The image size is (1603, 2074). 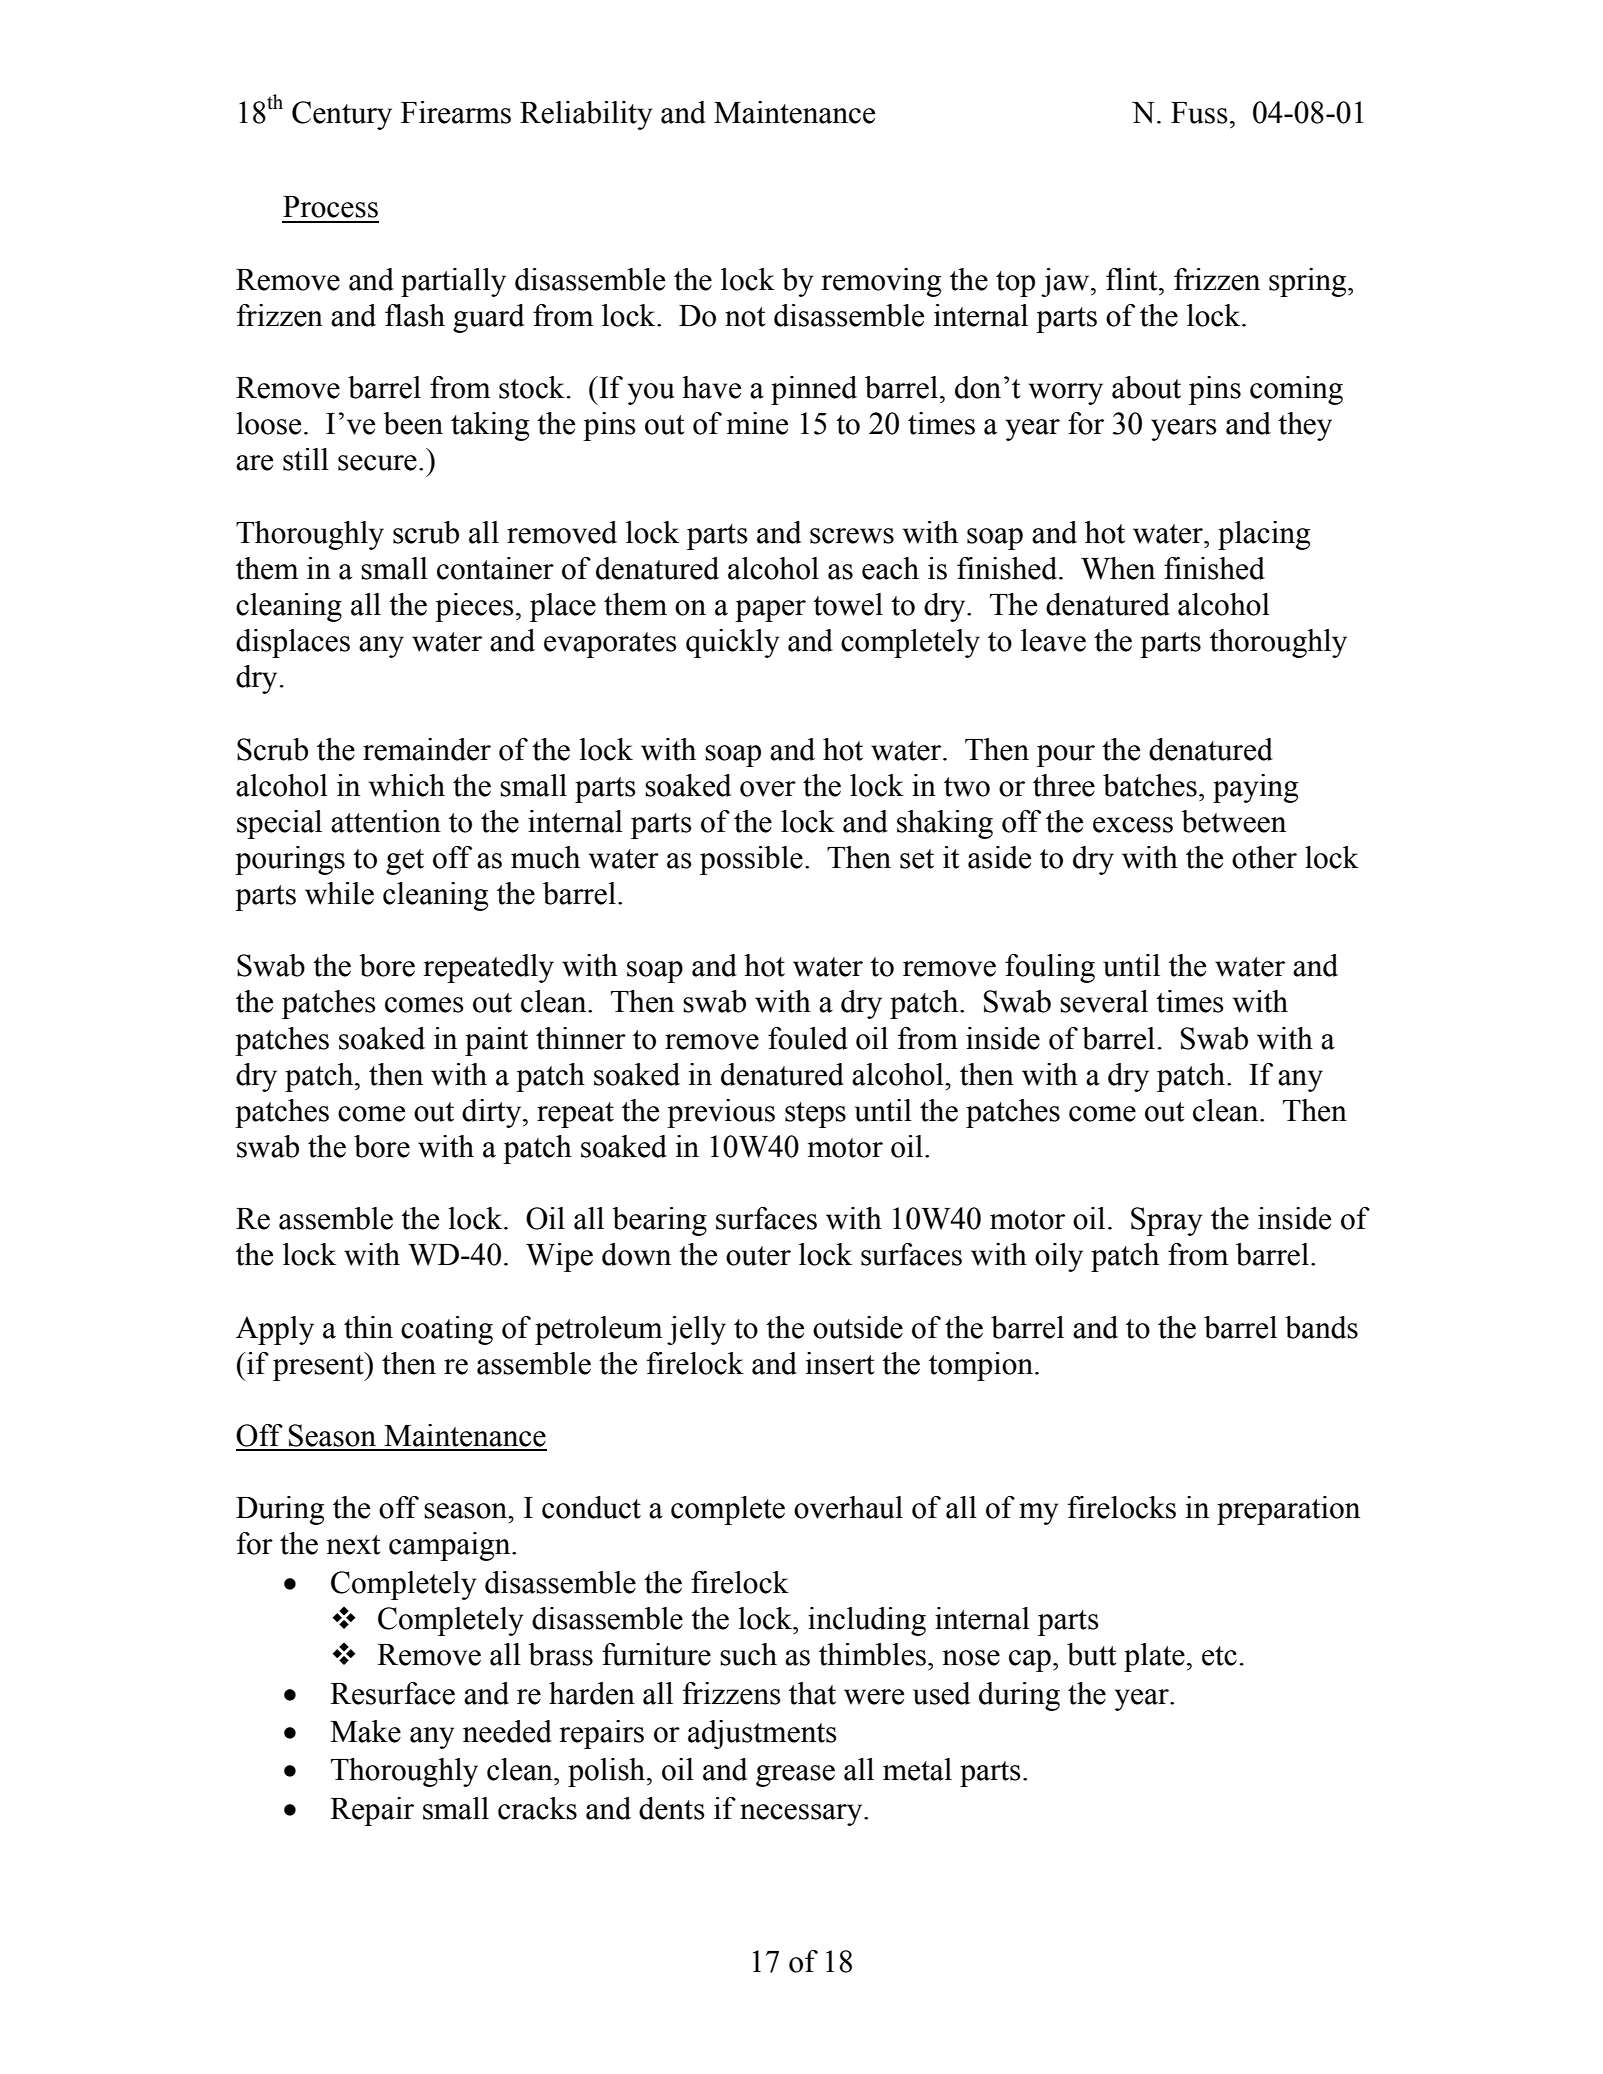 What do you see at coordinates (1199, 113) in the document?
I see `Fuss` at bounding box center [1199, 113].
